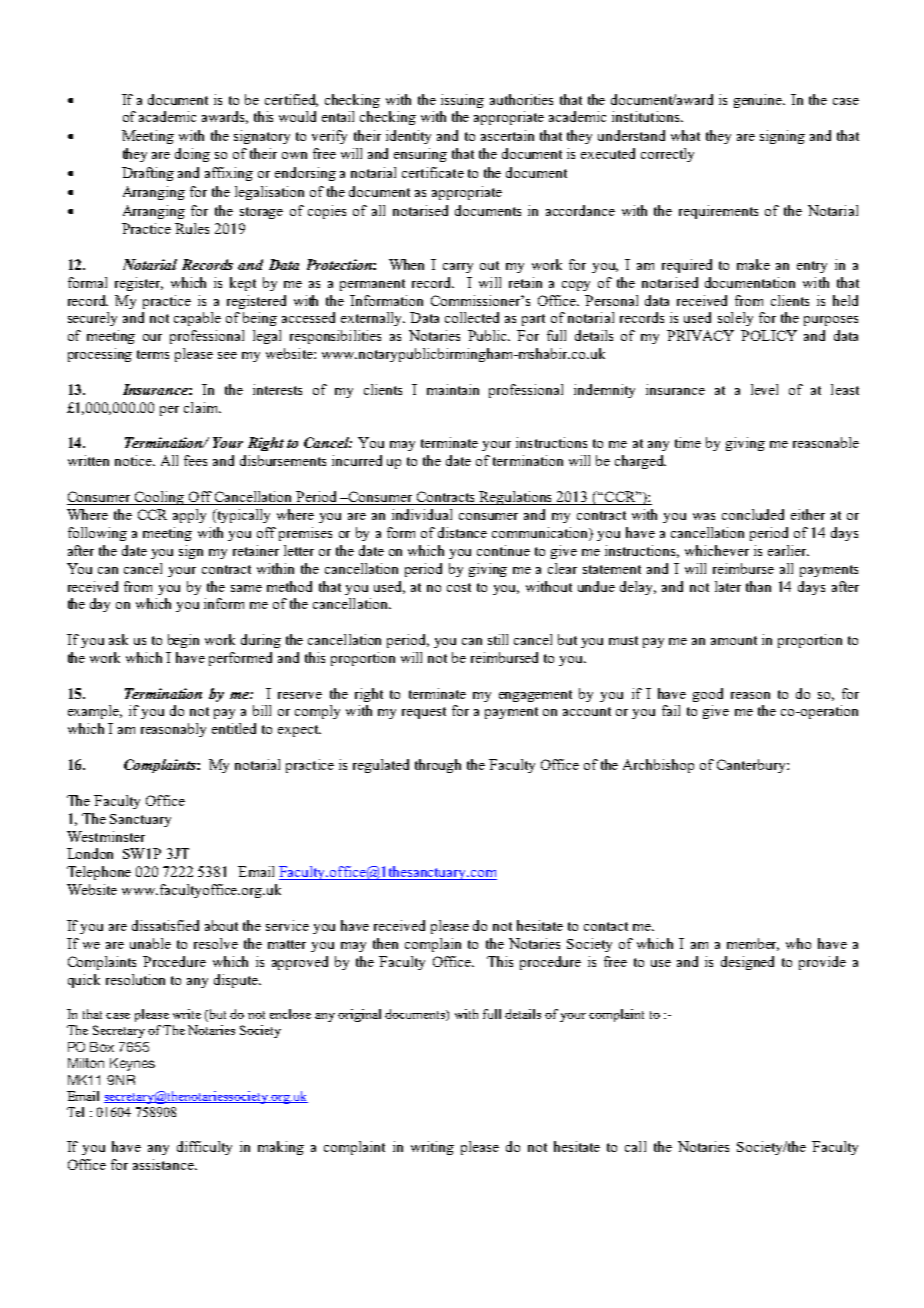  Describe the element at coordinates (204, 1148) in the screenshot. I see `difficulty` at that location.
